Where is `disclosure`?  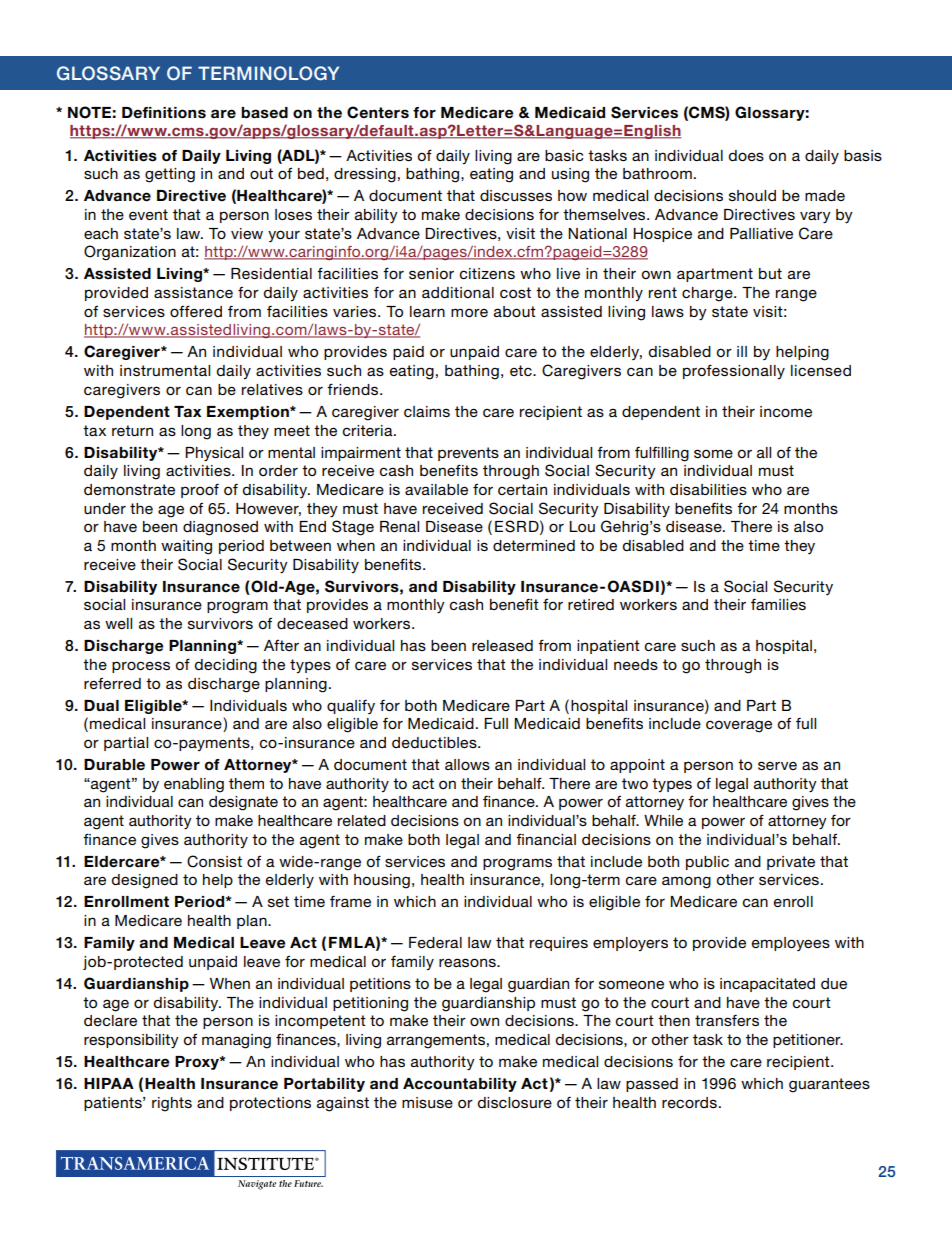
disclosure is located at coordinates (515, 1102).
